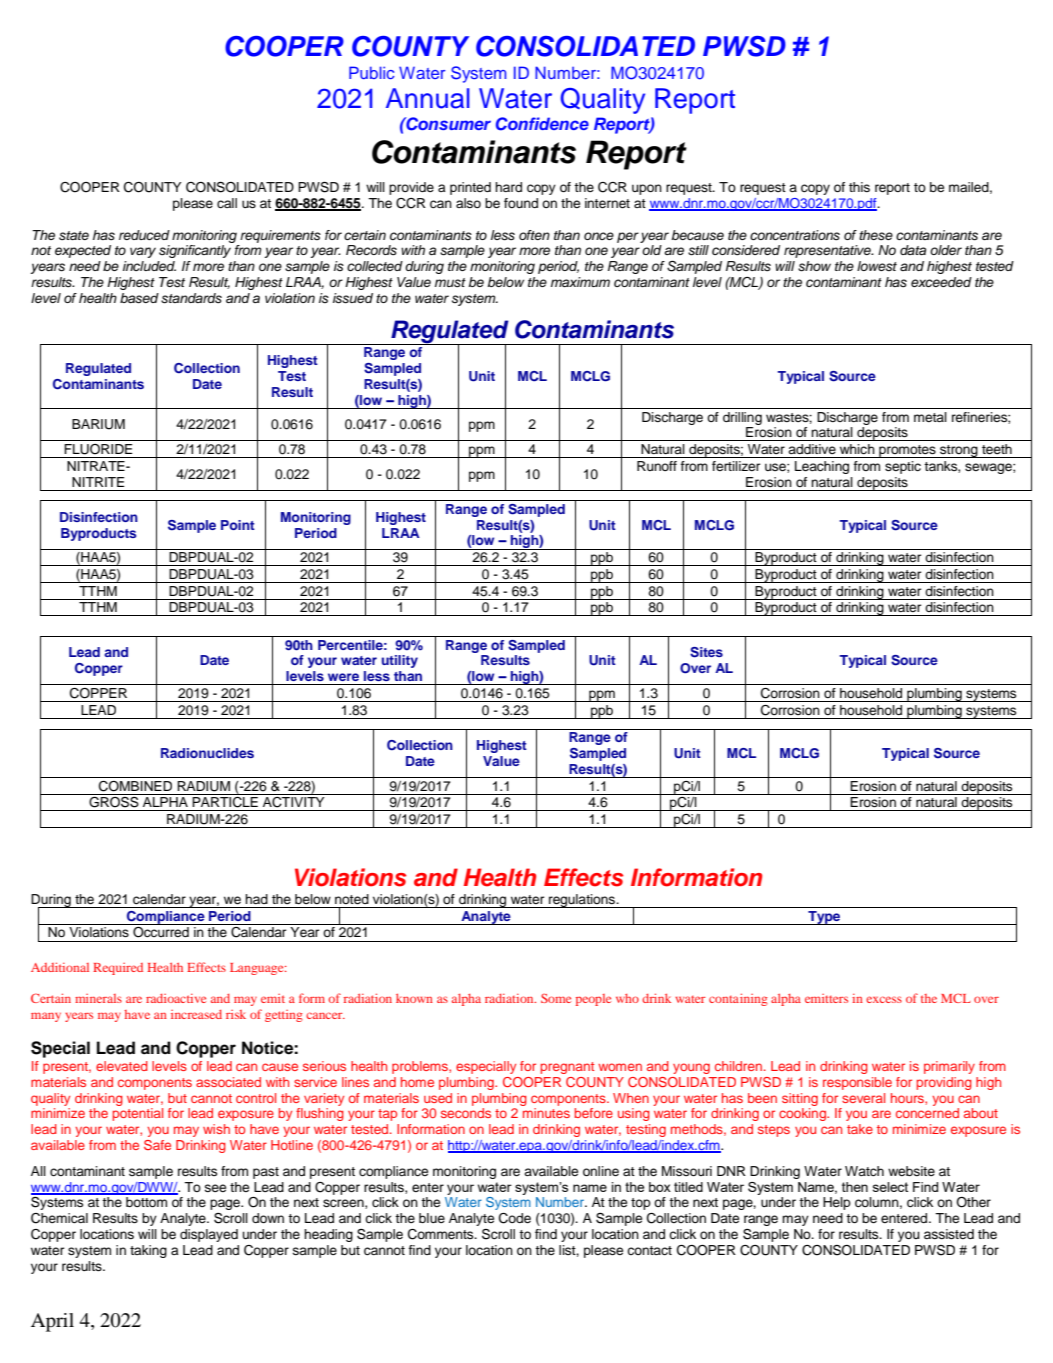  I want to click on Confidence, so click(542, 124).
